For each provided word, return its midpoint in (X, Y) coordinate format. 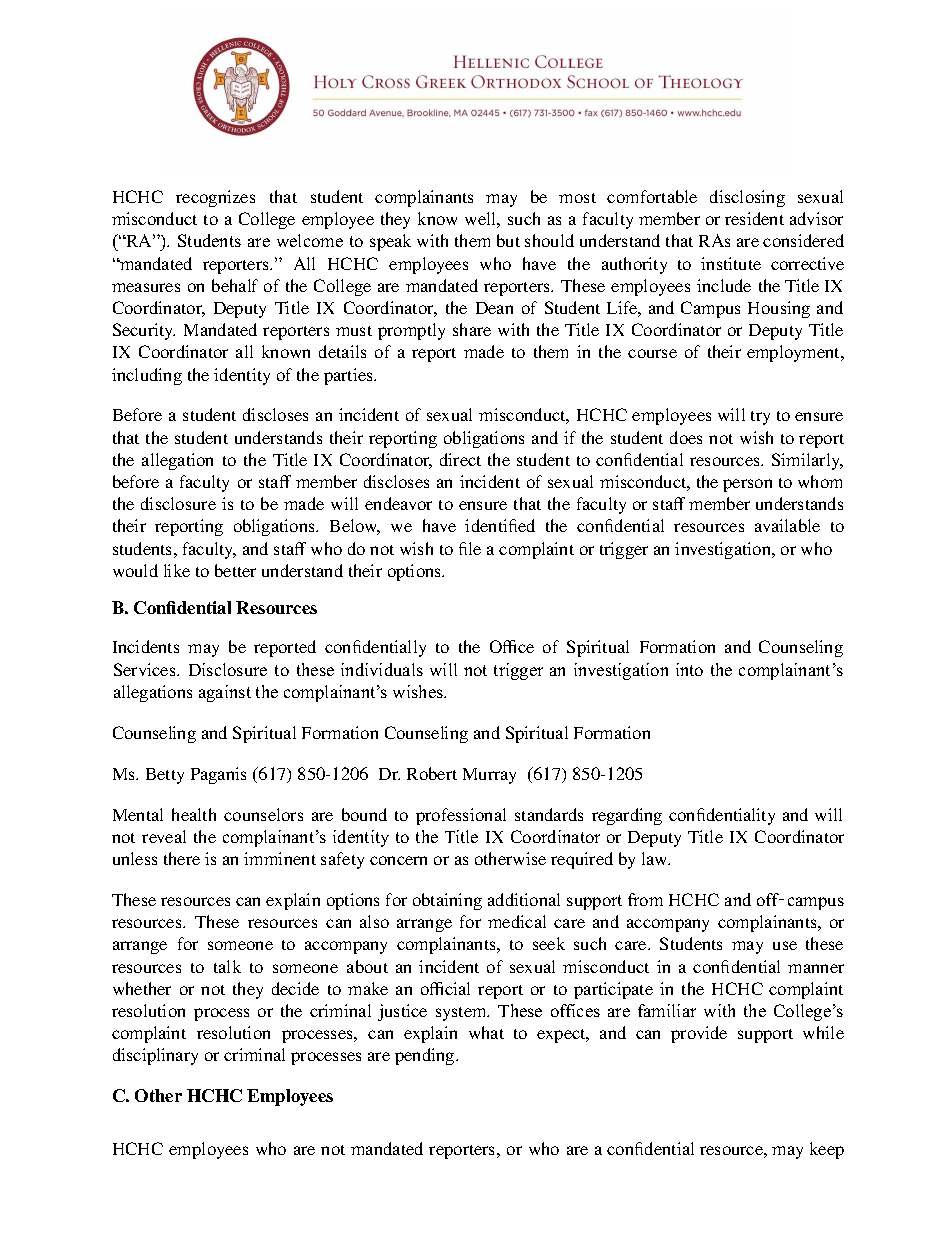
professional (461, 816)
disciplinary (155, 1056)
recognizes (215, 198)
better (235, 570)
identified (500, 525)
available (787, 525)
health (194, 814)
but (508, 240)
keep (827, 1150)
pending (426, 1056)
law (656, 858)
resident (754, 218)
